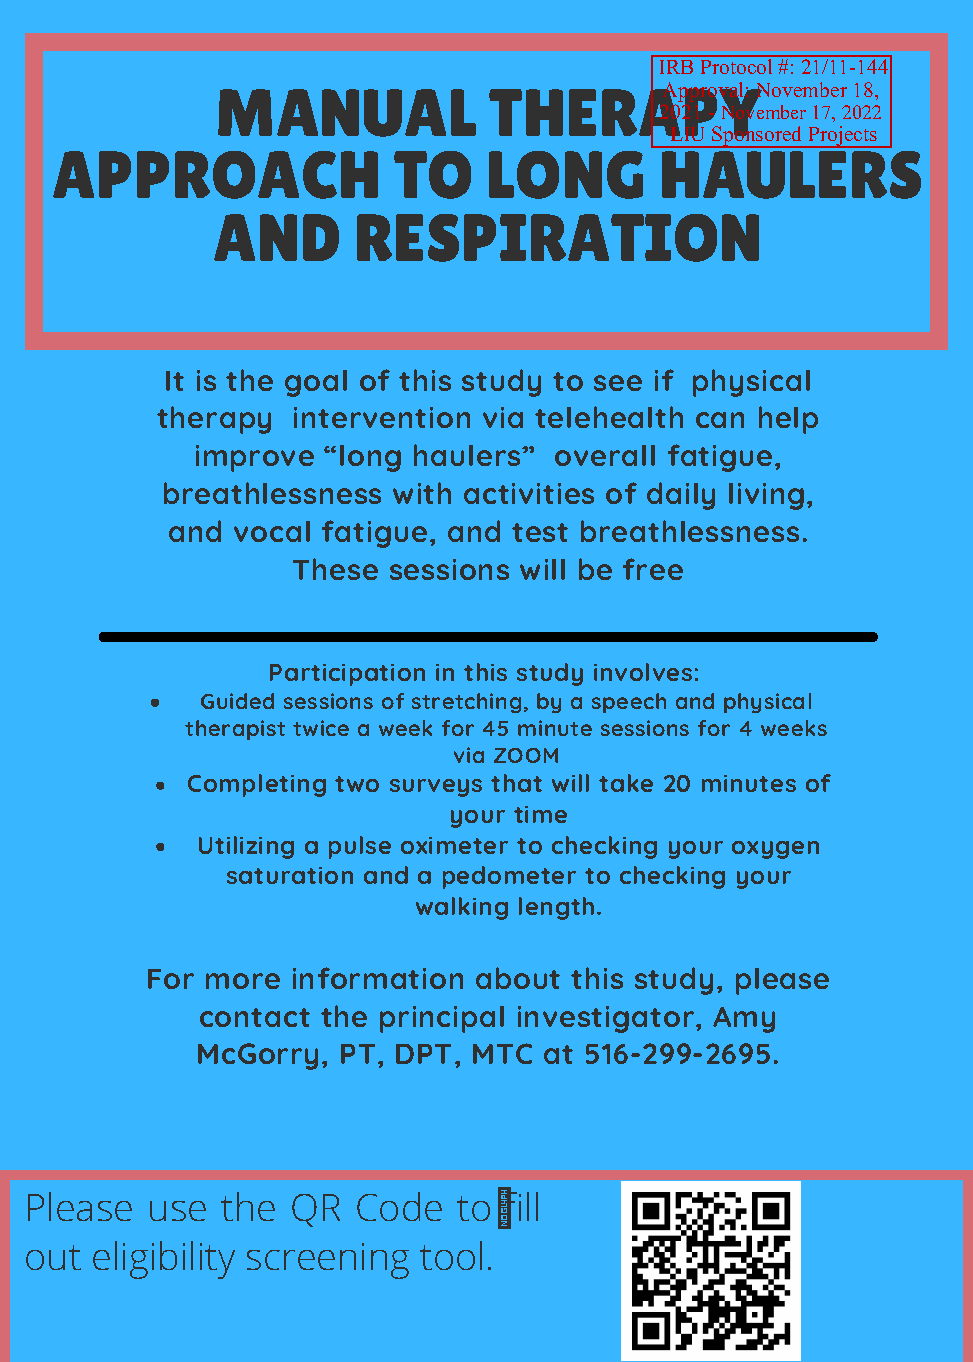 This page has width=973, height=1362. I want to click on Amy, so click(744, 1020).
